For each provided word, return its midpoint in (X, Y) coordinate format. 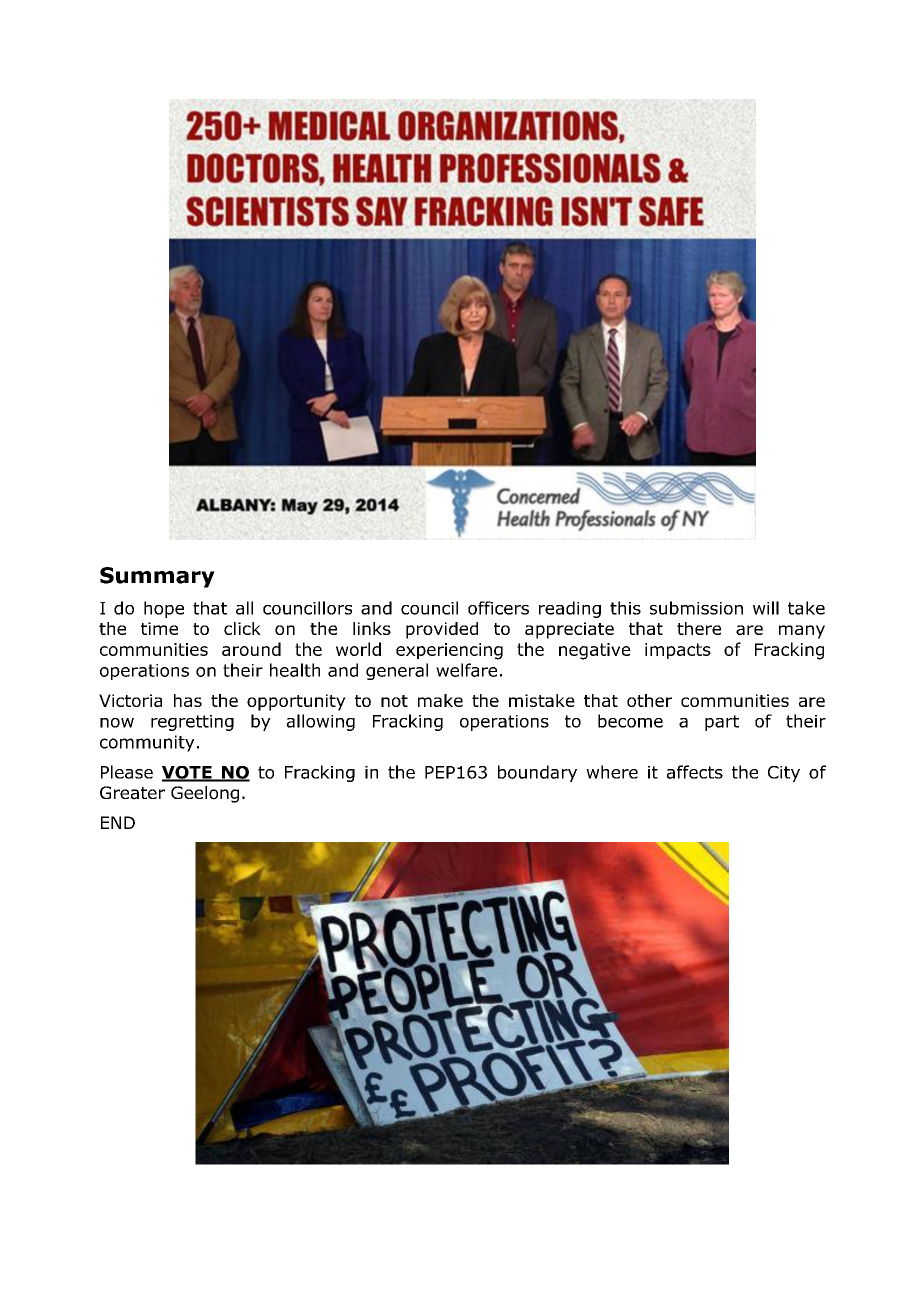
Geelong (205, 794)
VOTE (188, 773)
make (440, 700)
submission (696, 608)
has (188, 700)
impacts (678, 651)
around (251, 649)
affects (695, 772)
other (649, 700)
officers (498, 608)
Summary (157, 577)
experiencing (449, 651)
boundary (537, 773)
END (118, 822)
